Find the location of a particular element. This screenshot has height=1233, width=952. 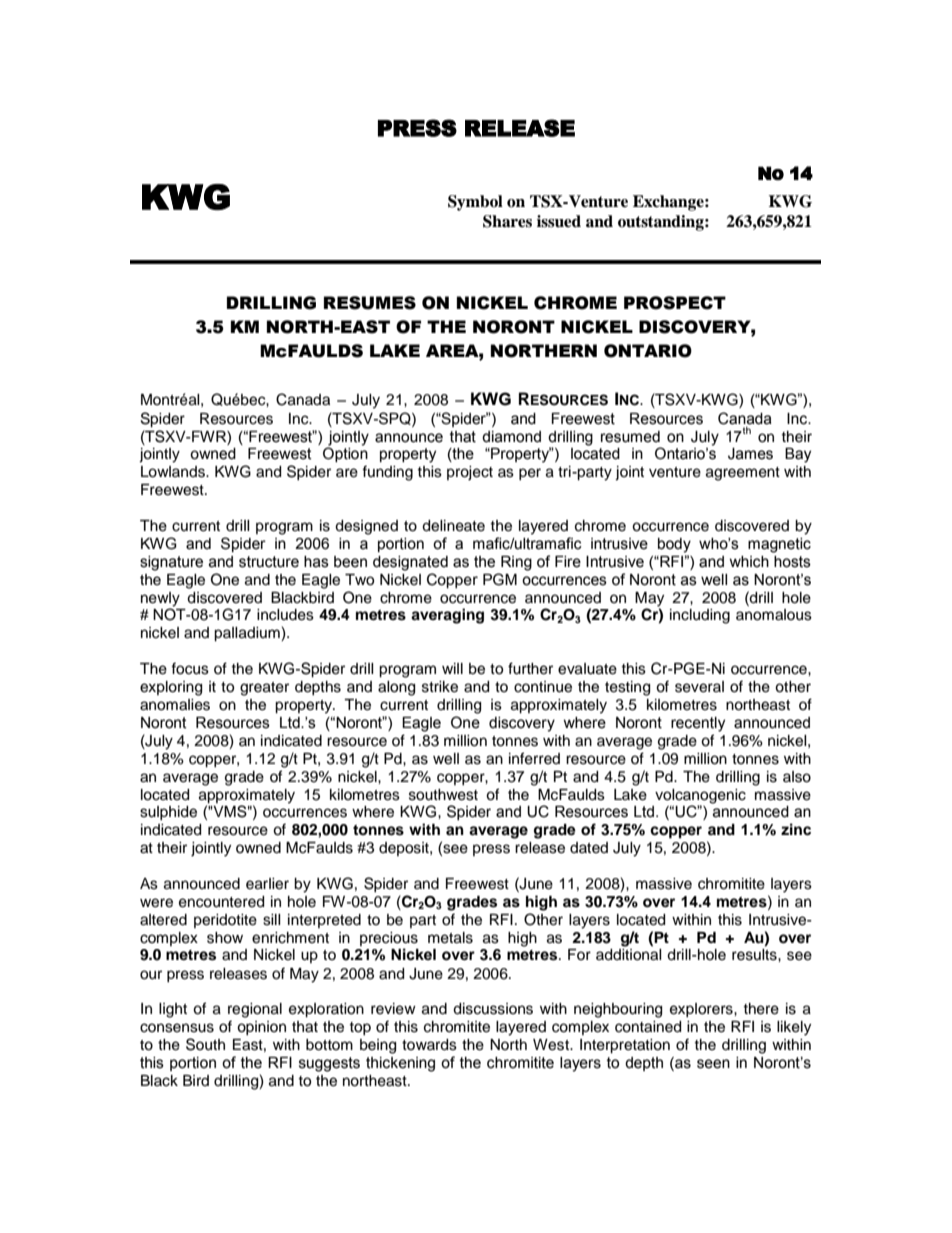

Shares is located at coordinates (507, 221).
